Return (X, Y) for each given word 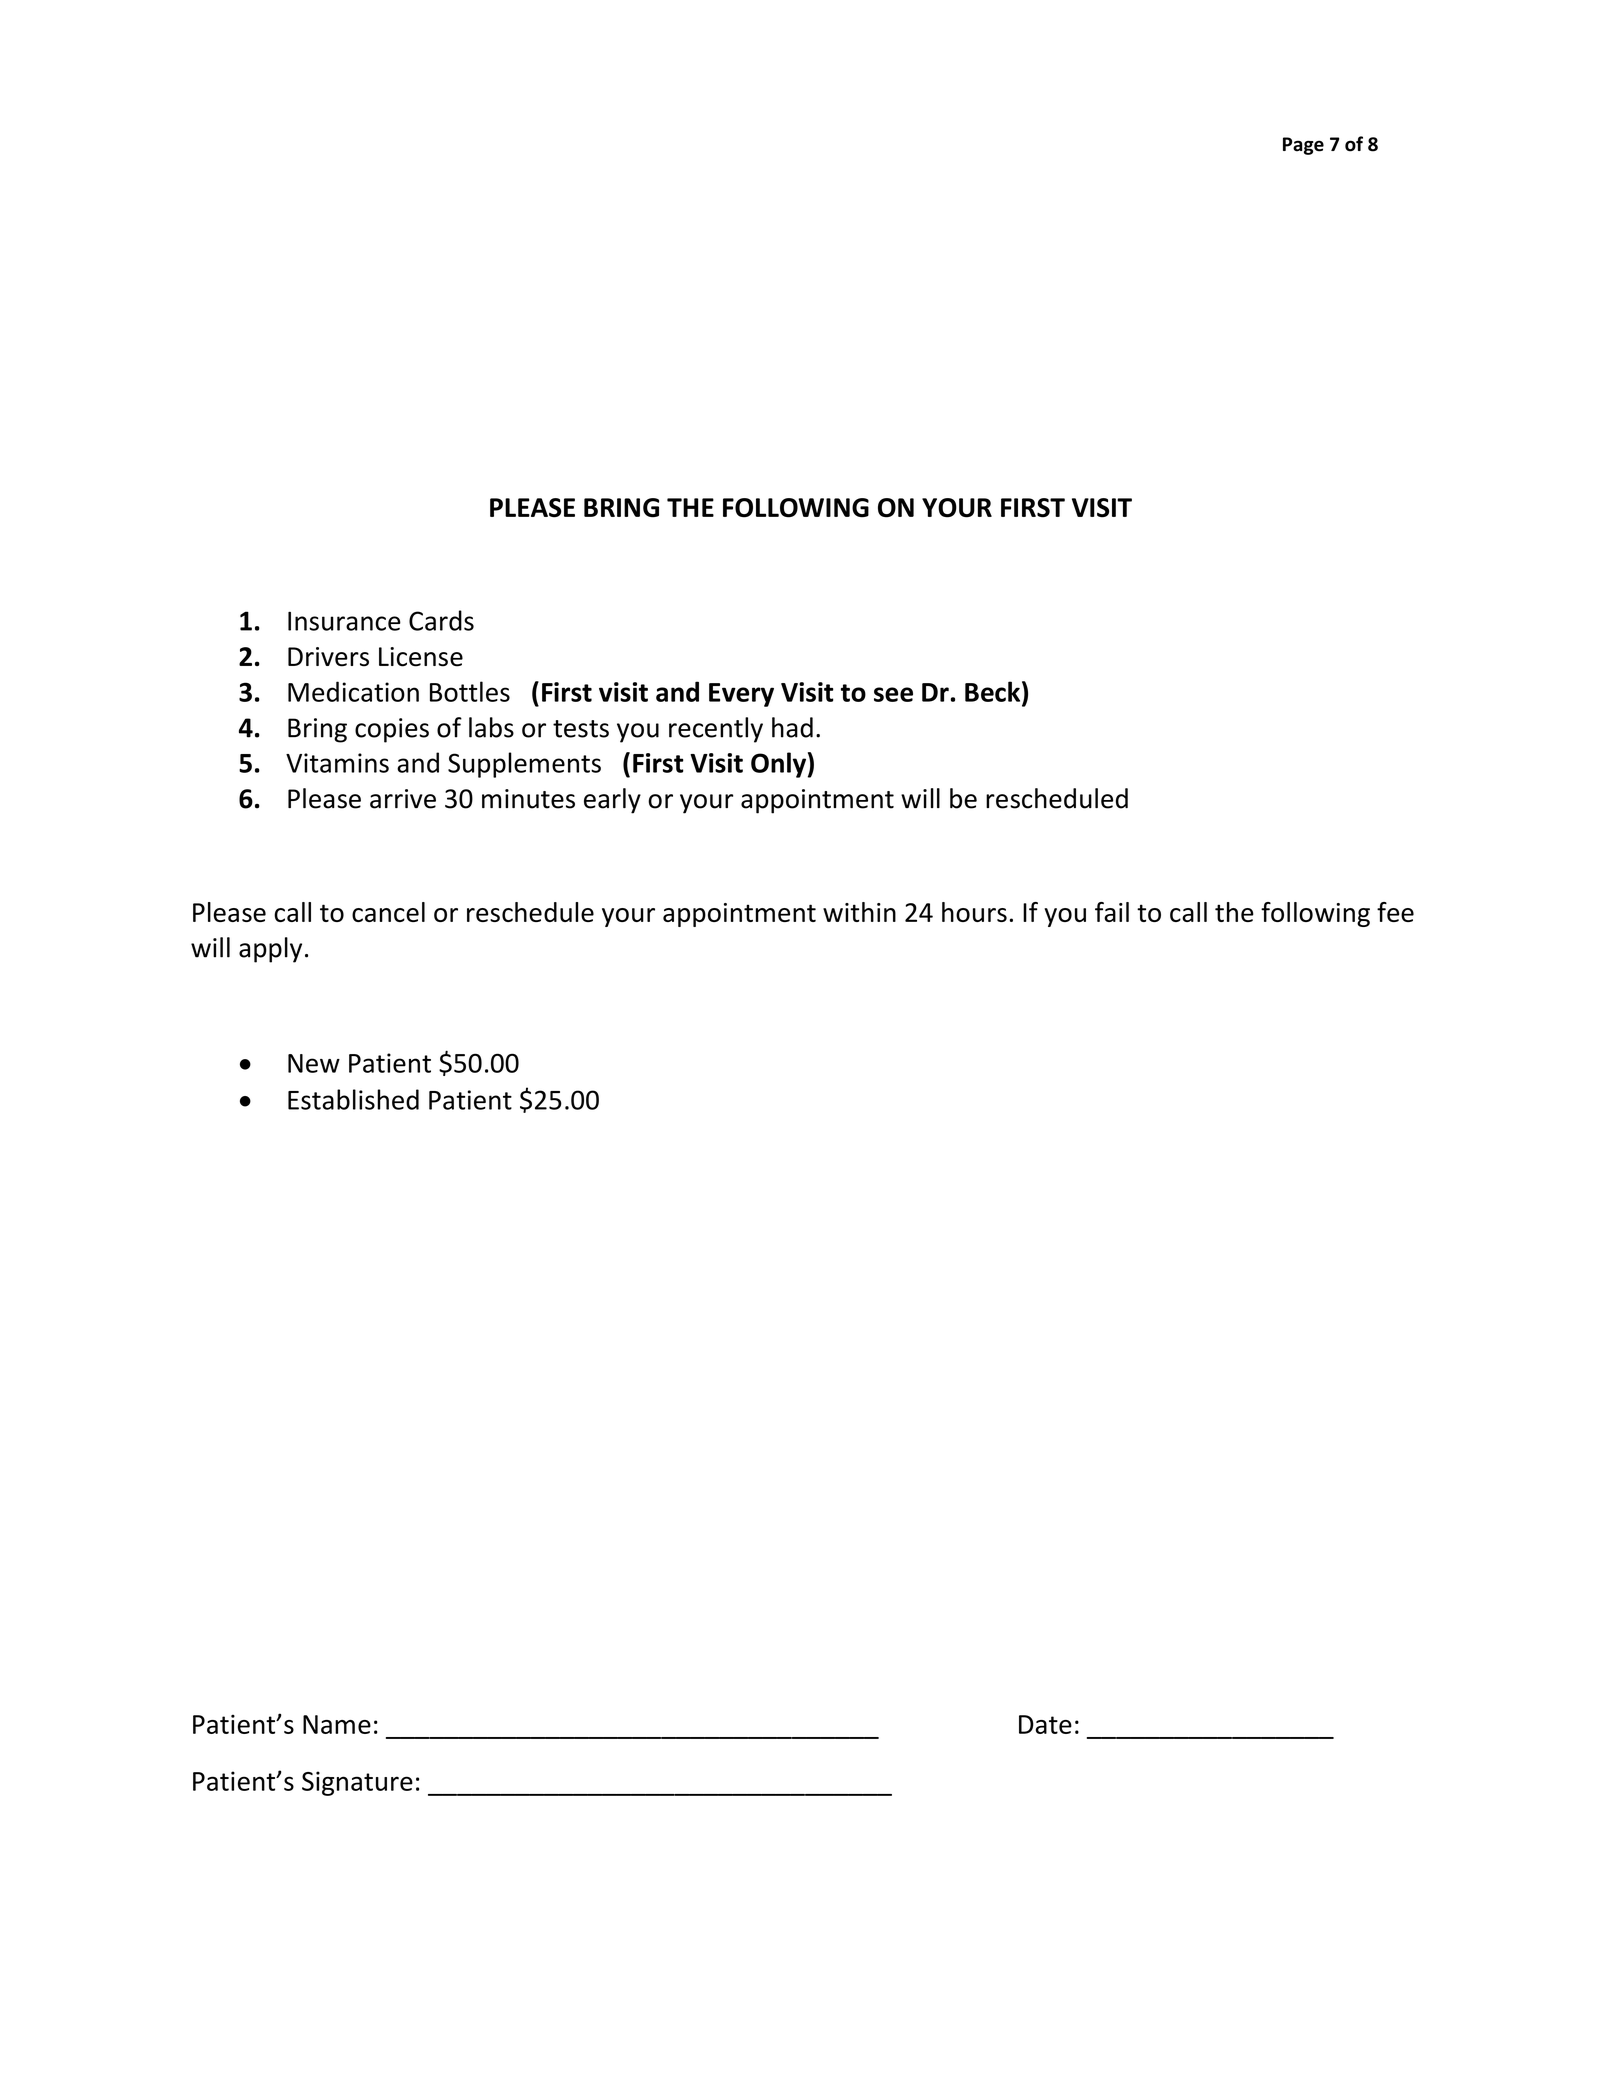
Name (337, 1724)
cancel (388, 912)
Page (1303, 146)
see (893, 694)
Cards (441, 620)
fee (1395, 912)
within (859, 912)
